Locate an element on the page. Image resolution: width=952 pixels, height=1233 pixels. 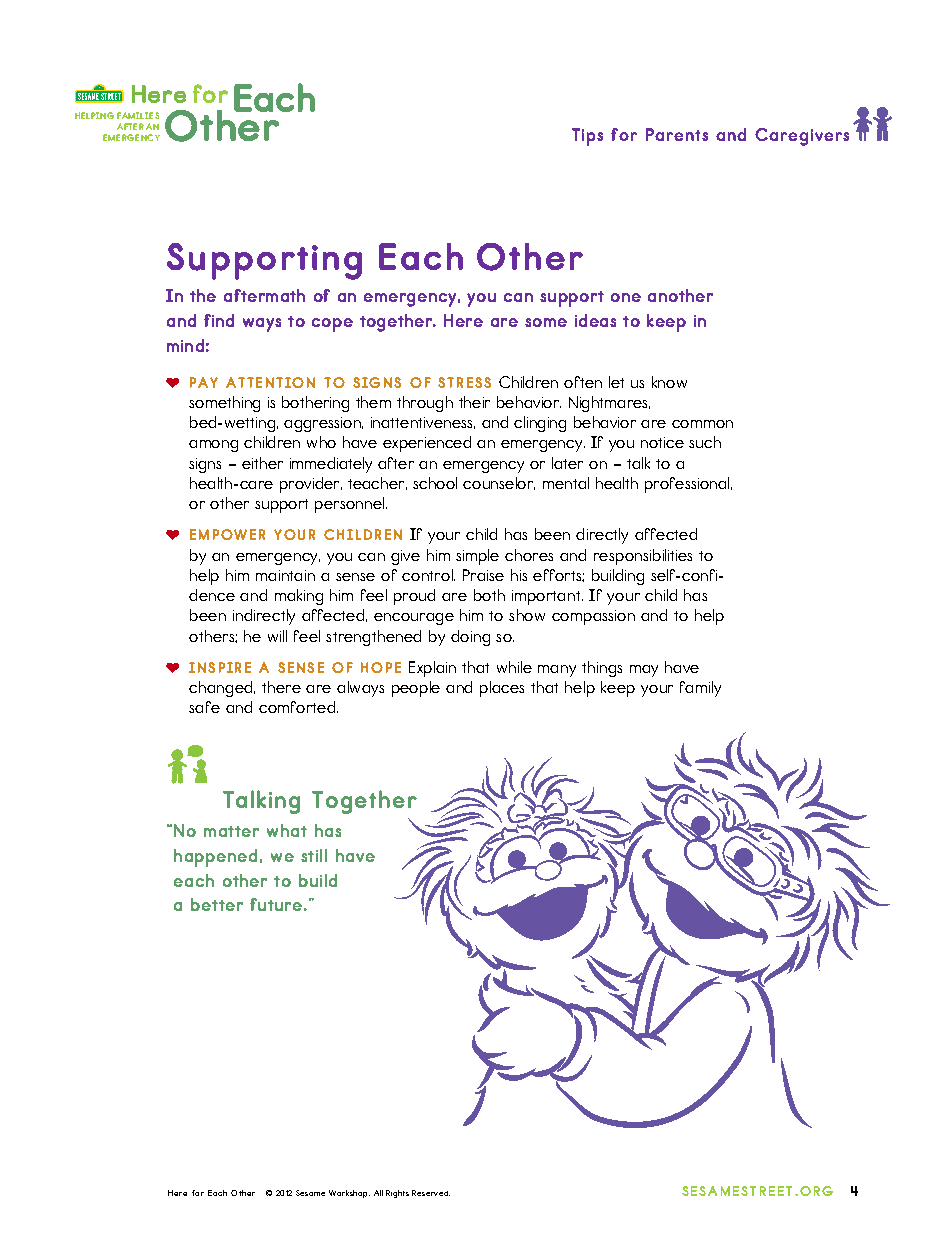
Rights is located at coordinates (397, 1194).
